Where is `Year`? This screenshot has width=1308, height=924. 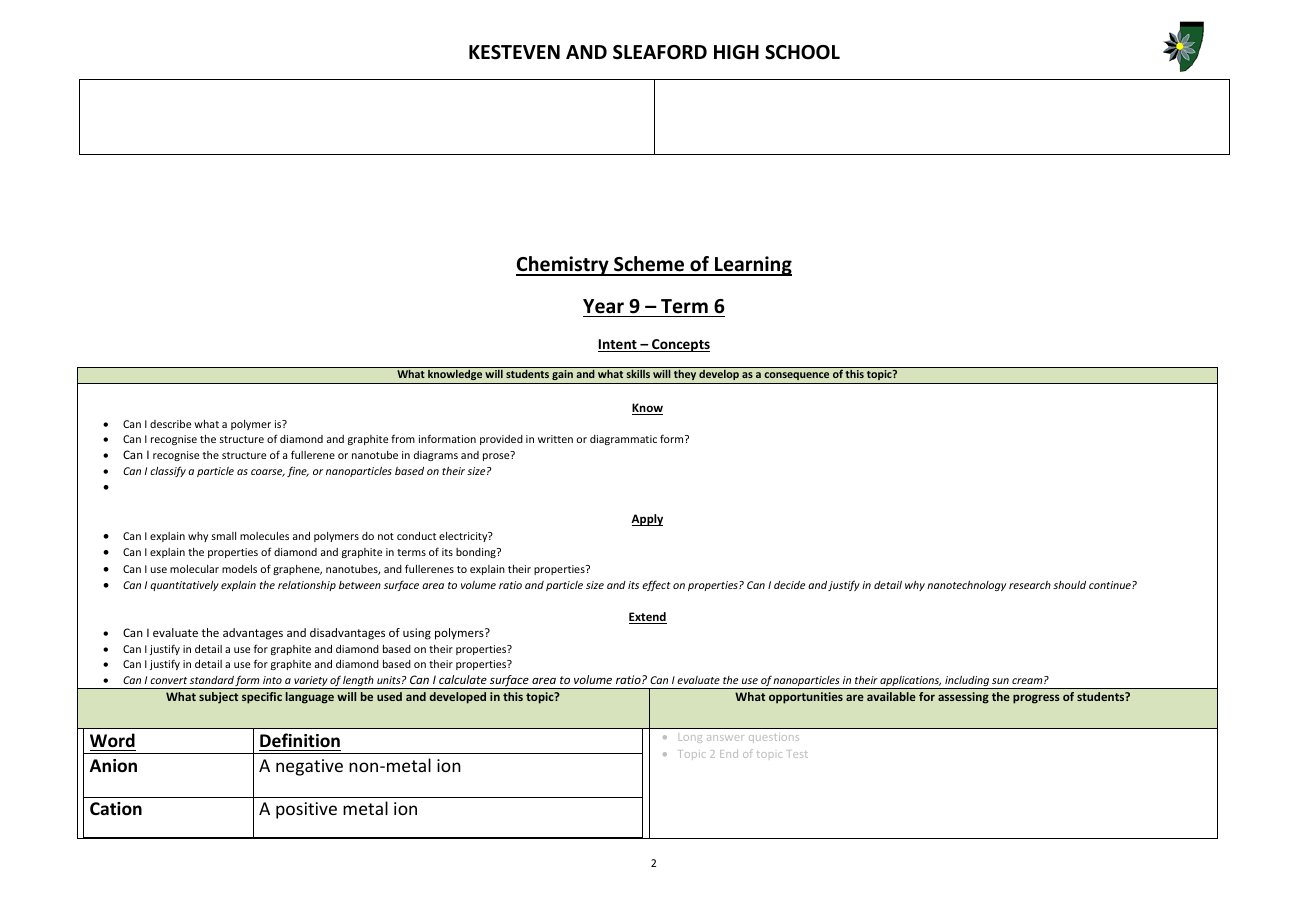
Year is located at coordinates (603, 306).
